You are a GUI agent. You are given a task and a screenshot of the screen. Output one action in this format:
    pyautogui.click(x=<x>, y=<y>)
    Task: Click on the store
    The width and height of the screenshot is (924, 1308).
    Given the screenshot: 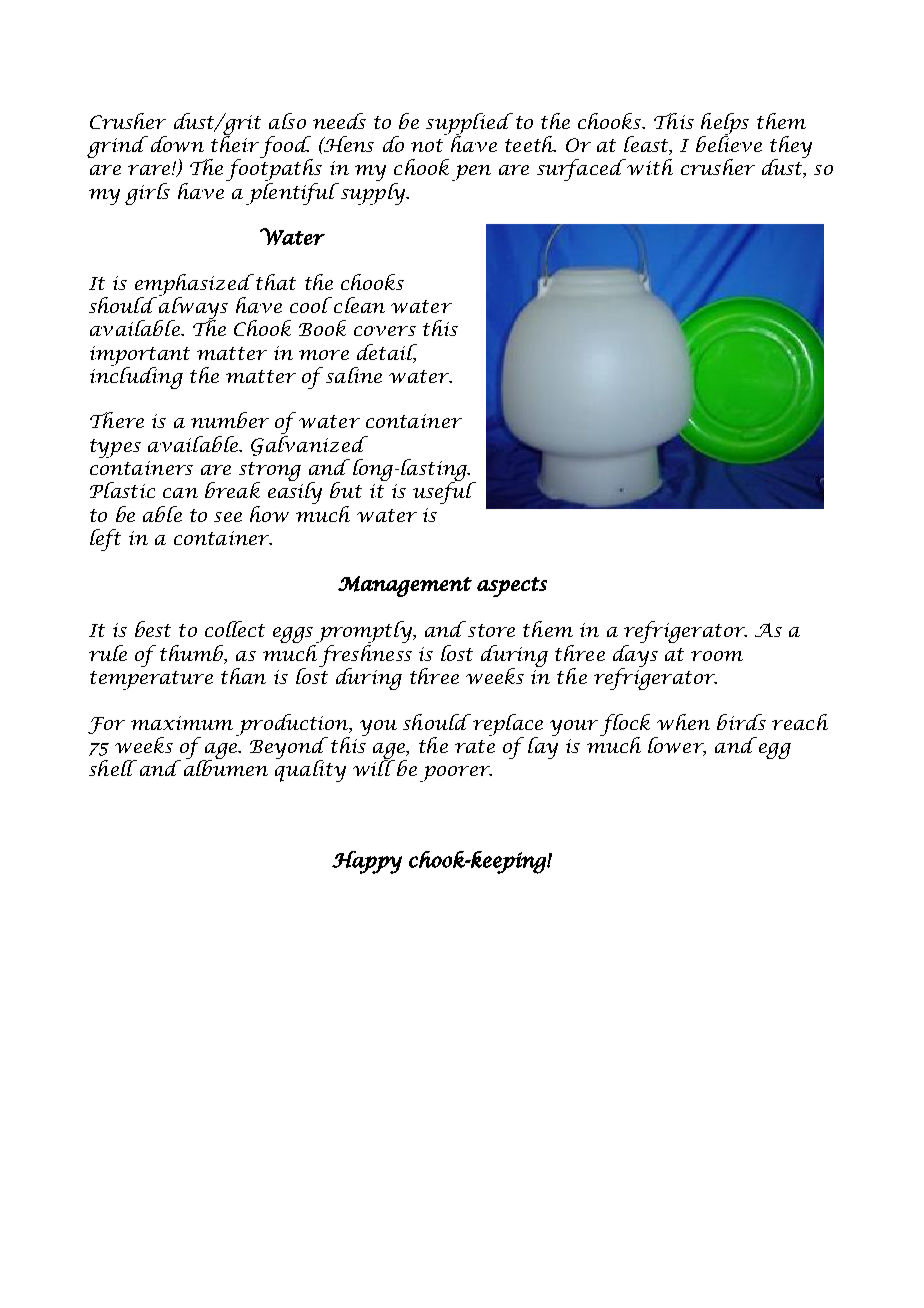 What is the action you would take?
    pyautogui.click(x=491, y=630)
